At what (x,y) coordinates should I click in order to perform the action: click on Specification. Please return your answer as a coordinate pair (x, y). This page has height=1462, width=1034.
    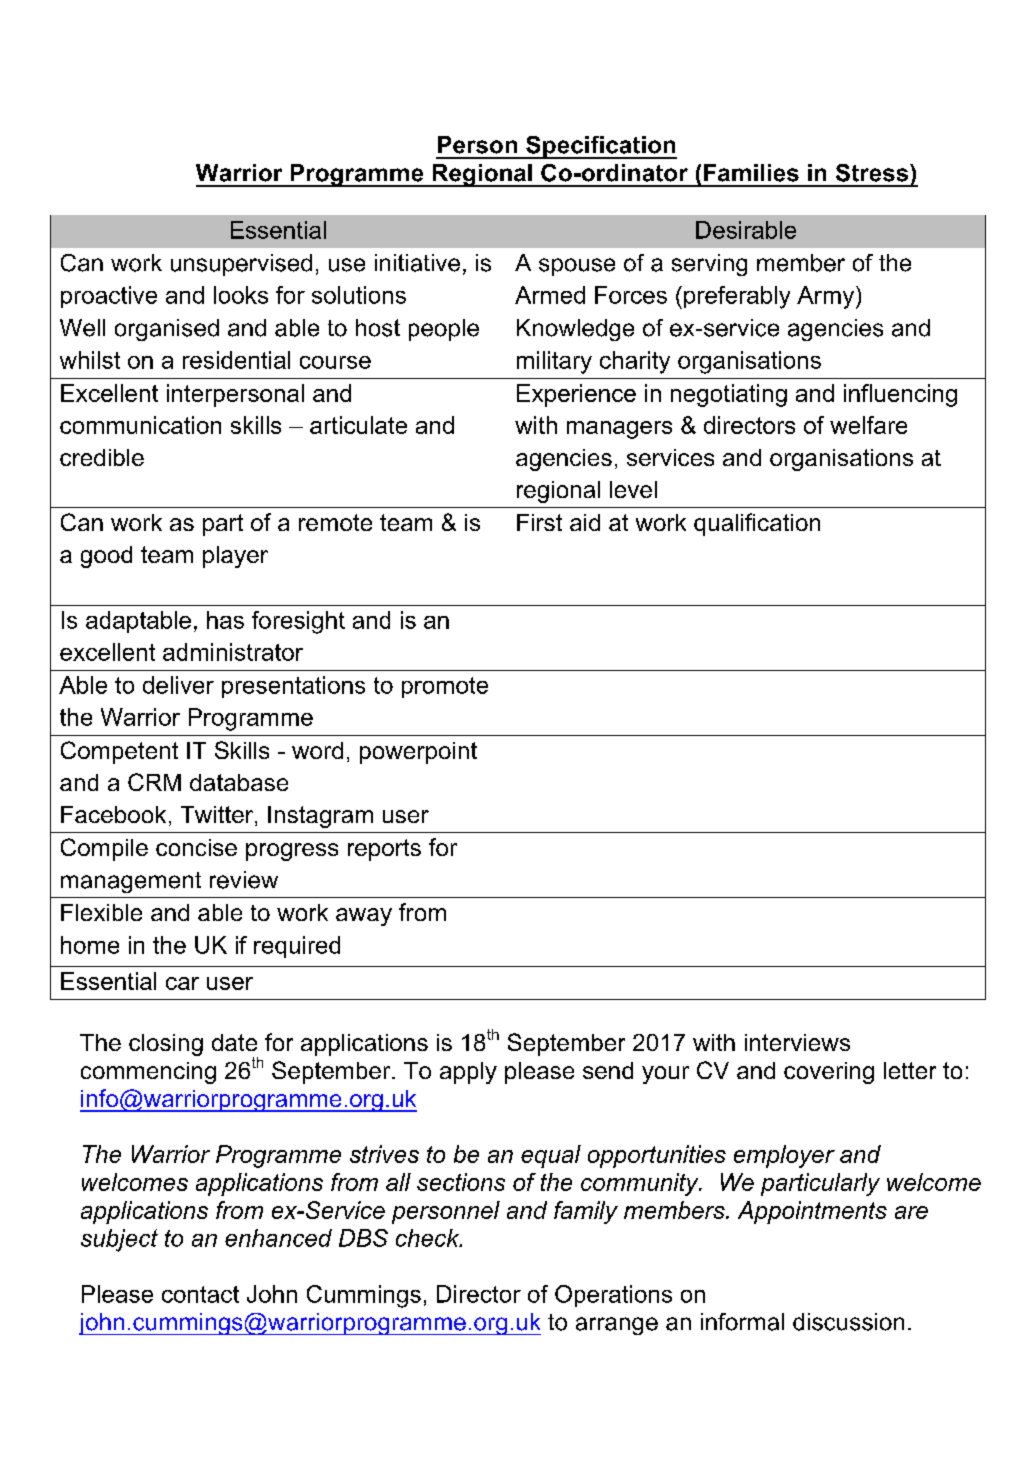
    Looking at the image, I should click on (600, 147).
